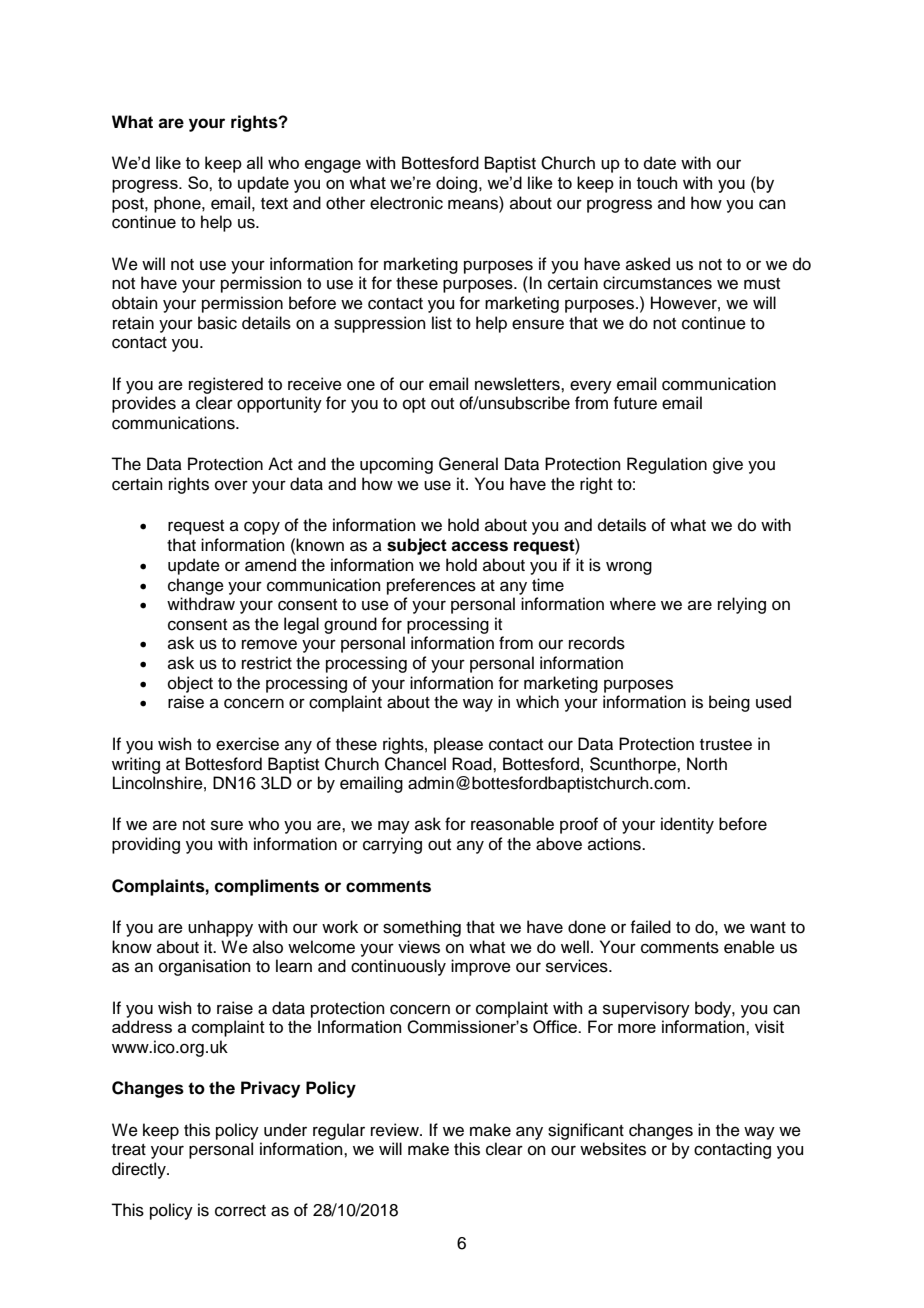 The height and width of the screenshot is (1308, 924). I want to click on correct, so click(240, 1211).
